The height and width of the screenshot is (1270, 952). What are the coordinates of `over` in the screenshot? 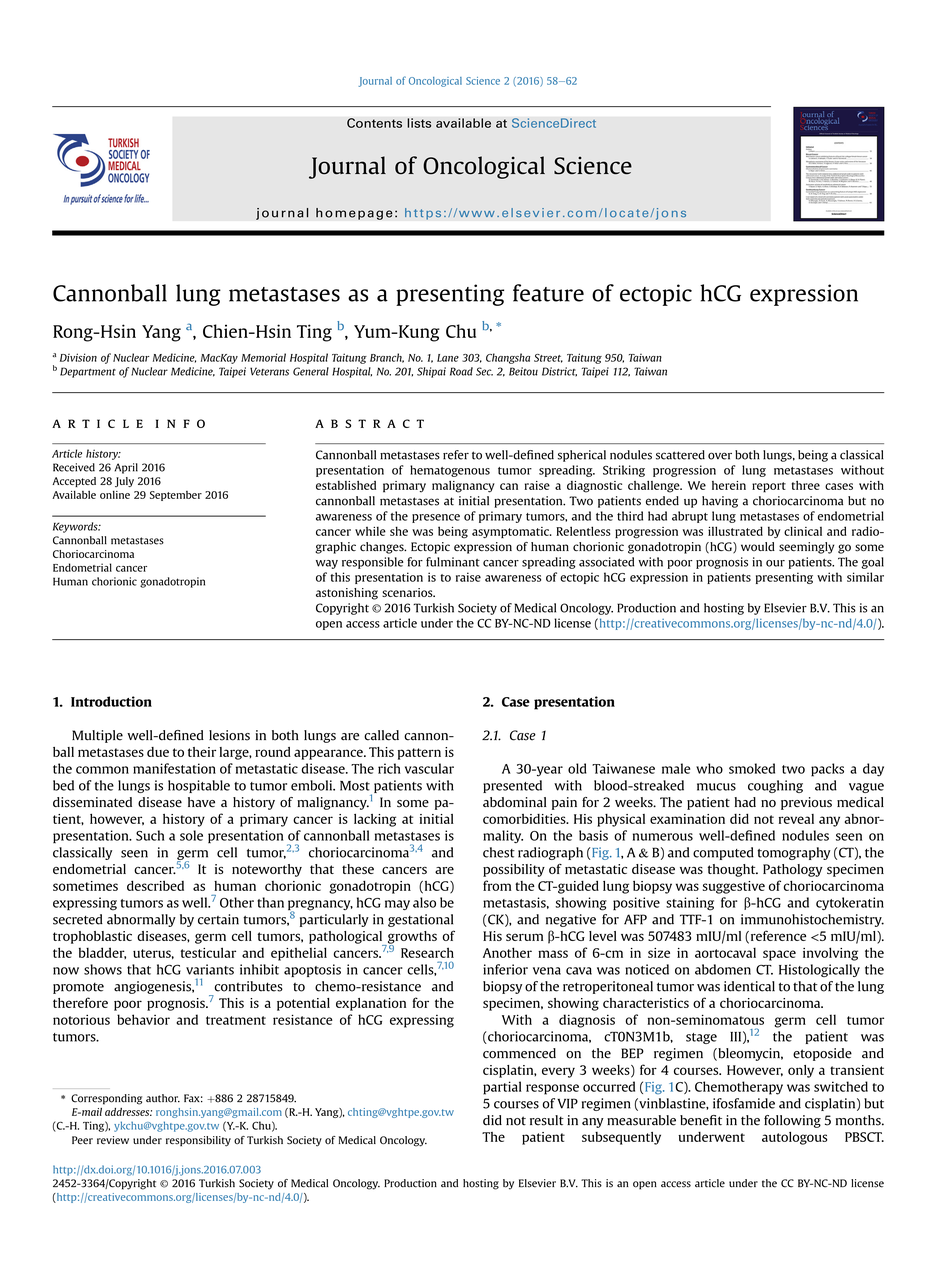 It's located at (720, 456).
